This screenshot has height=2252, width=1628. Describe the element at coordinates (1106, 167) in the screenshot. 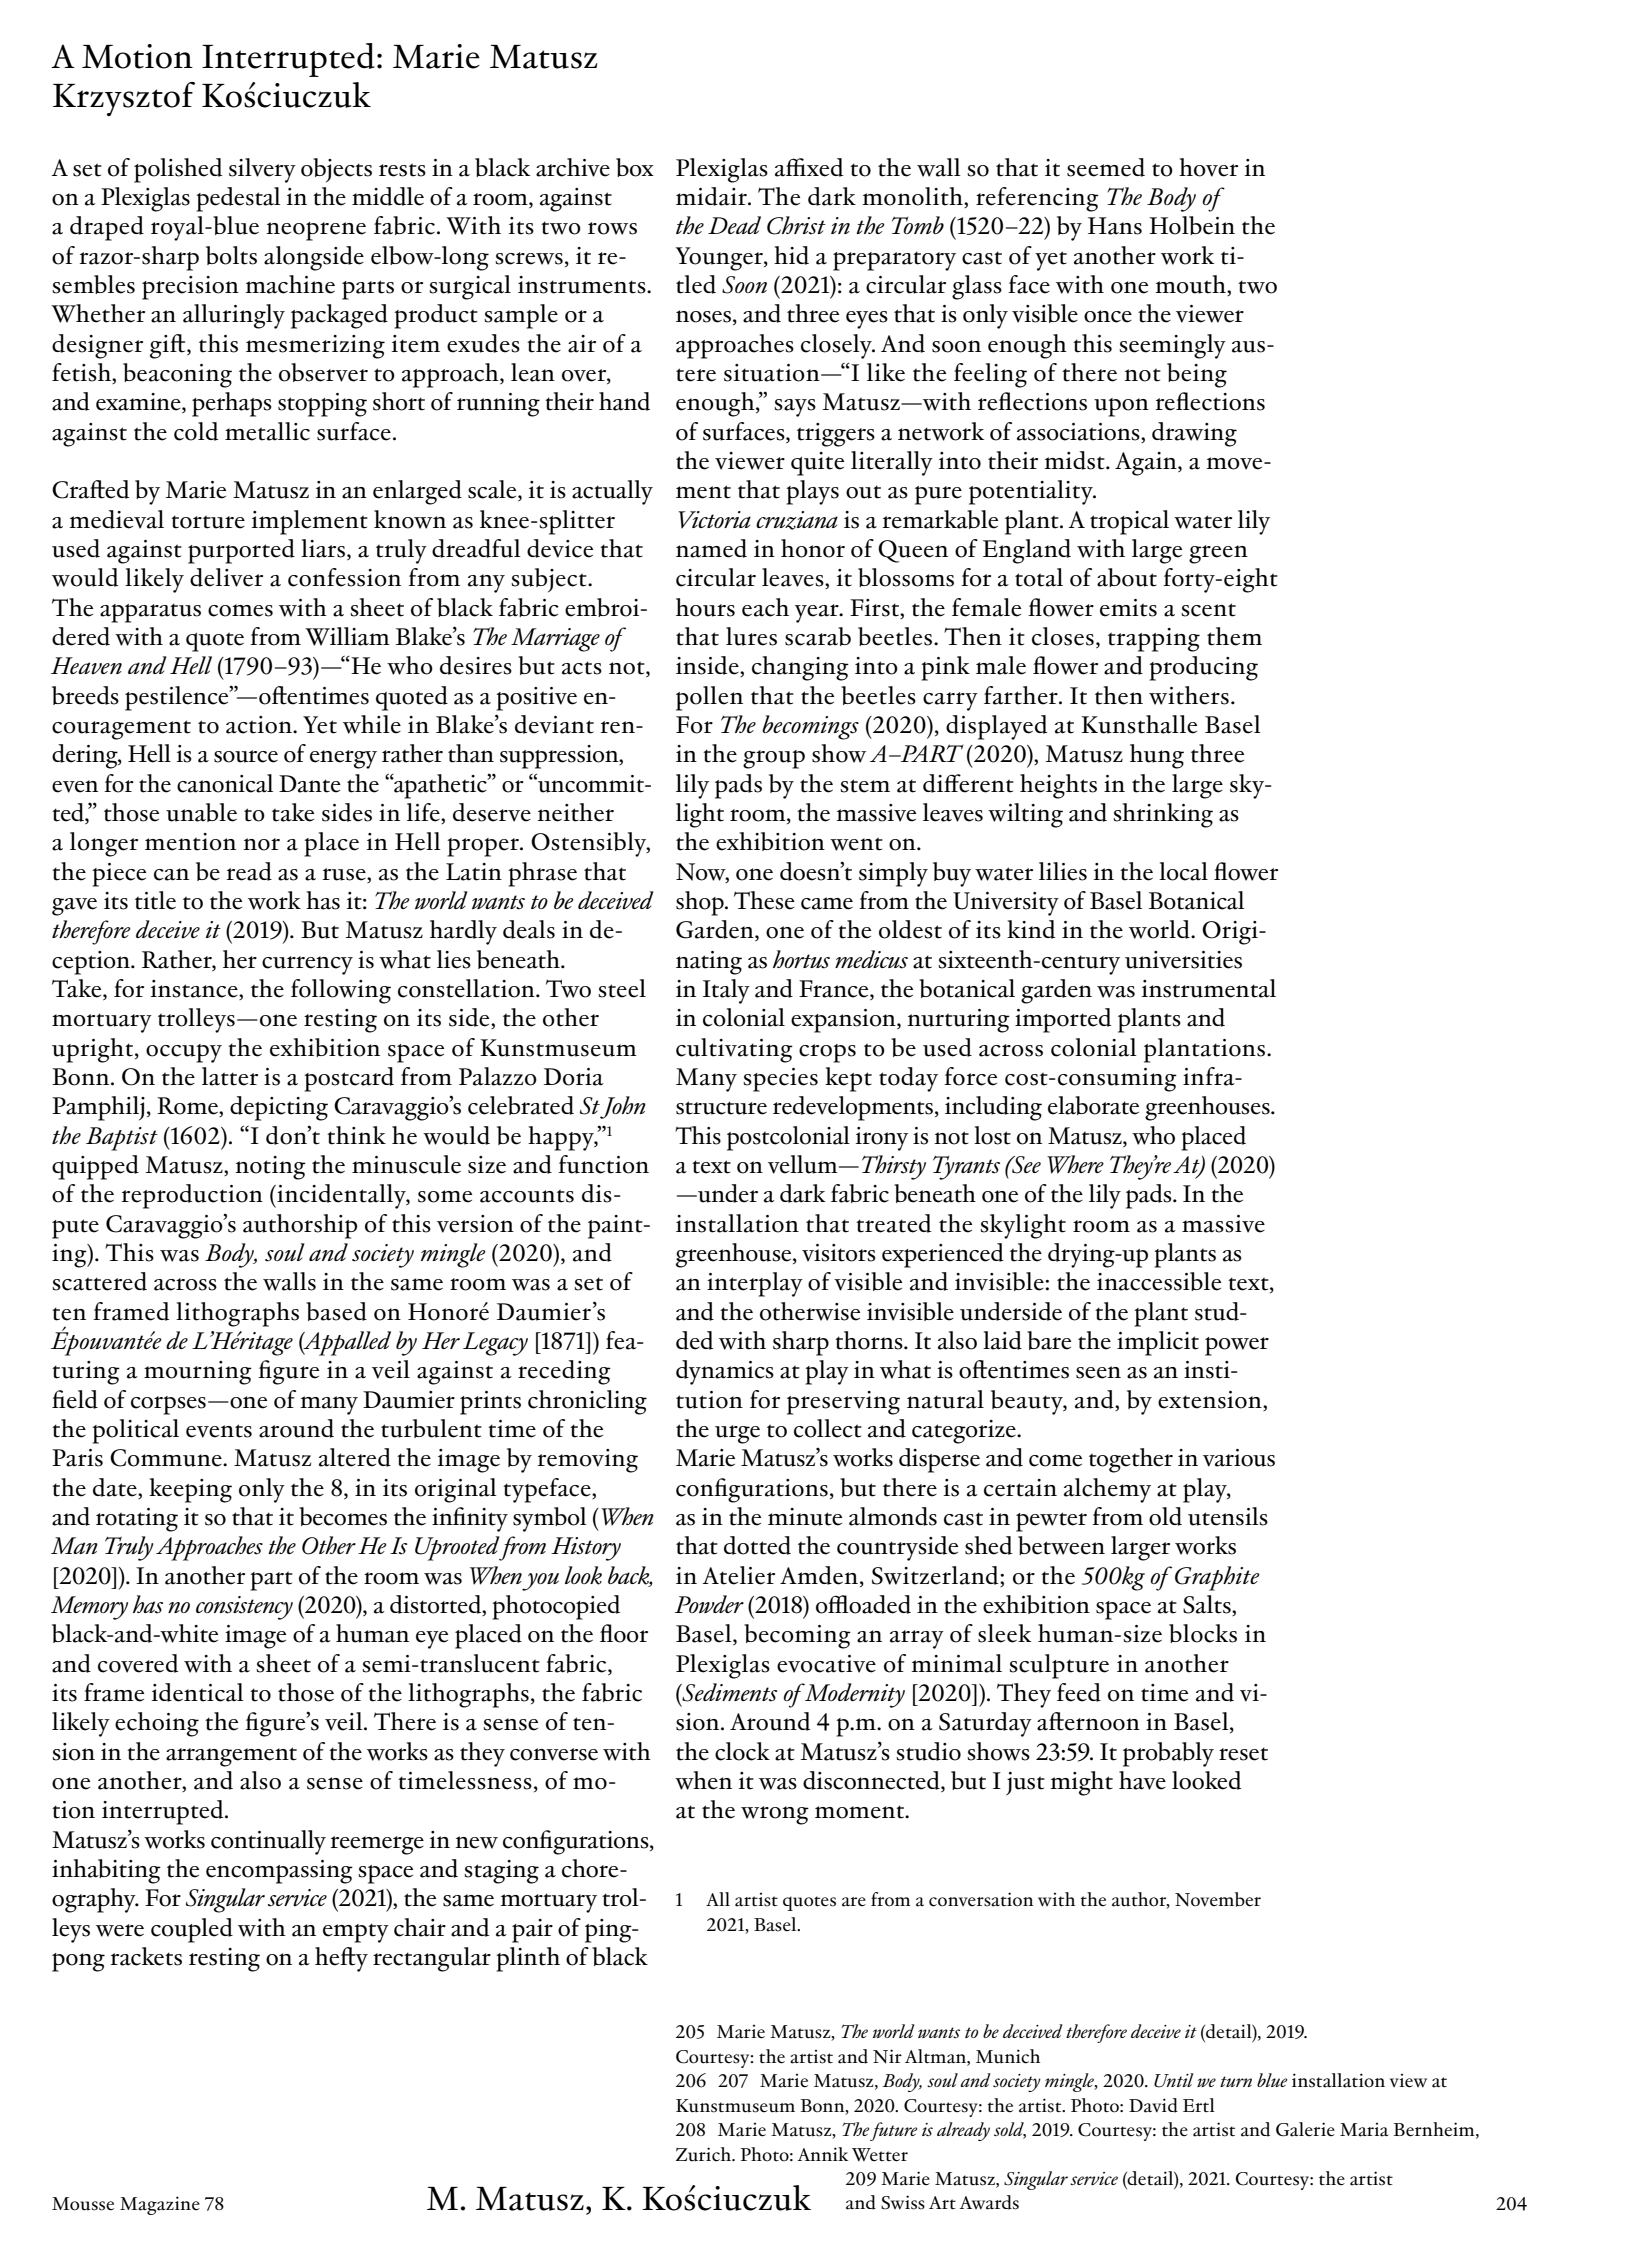

I see `seemed` at that location.
